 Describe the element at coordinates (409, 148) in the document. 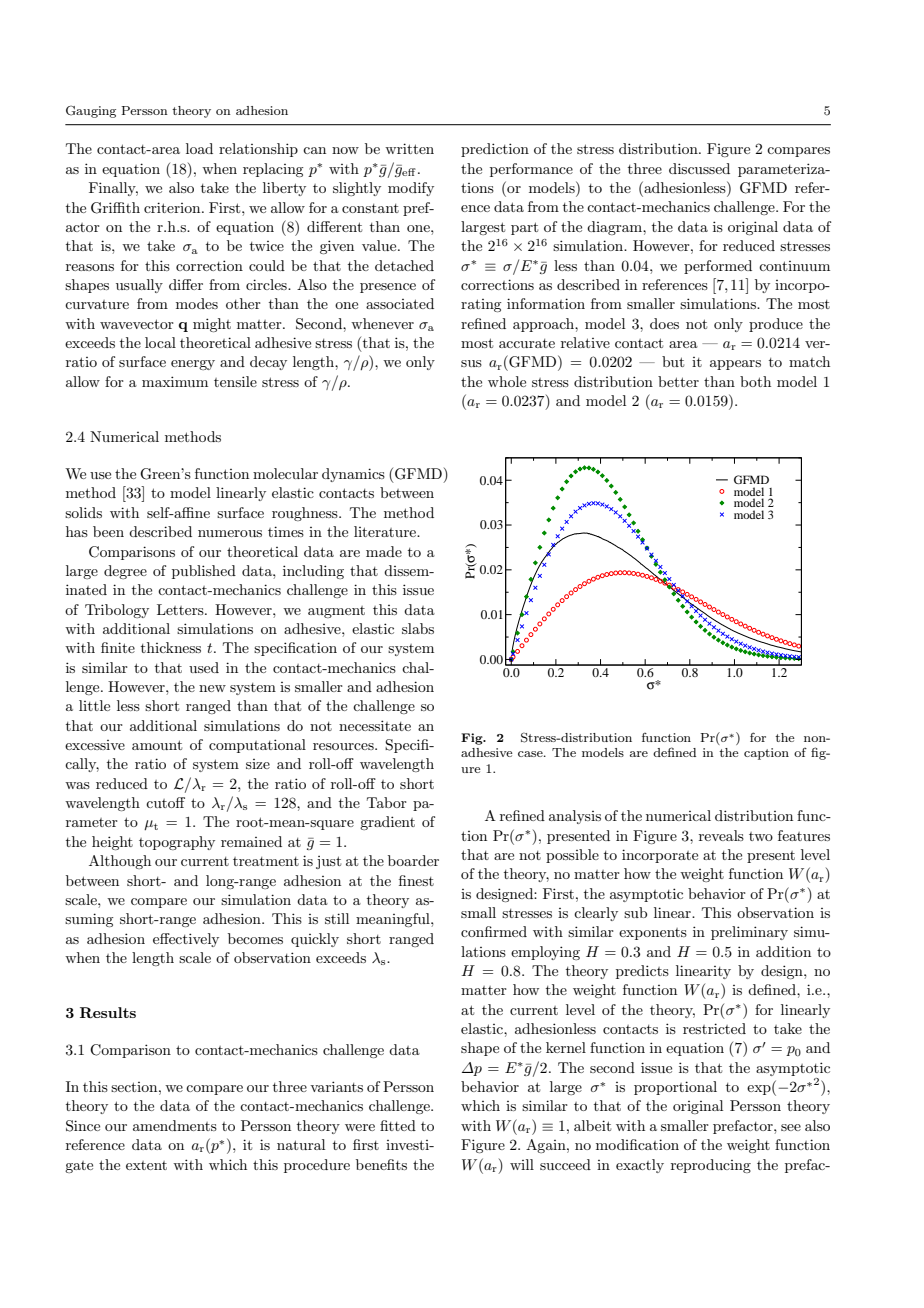

I see `written` at that location.
